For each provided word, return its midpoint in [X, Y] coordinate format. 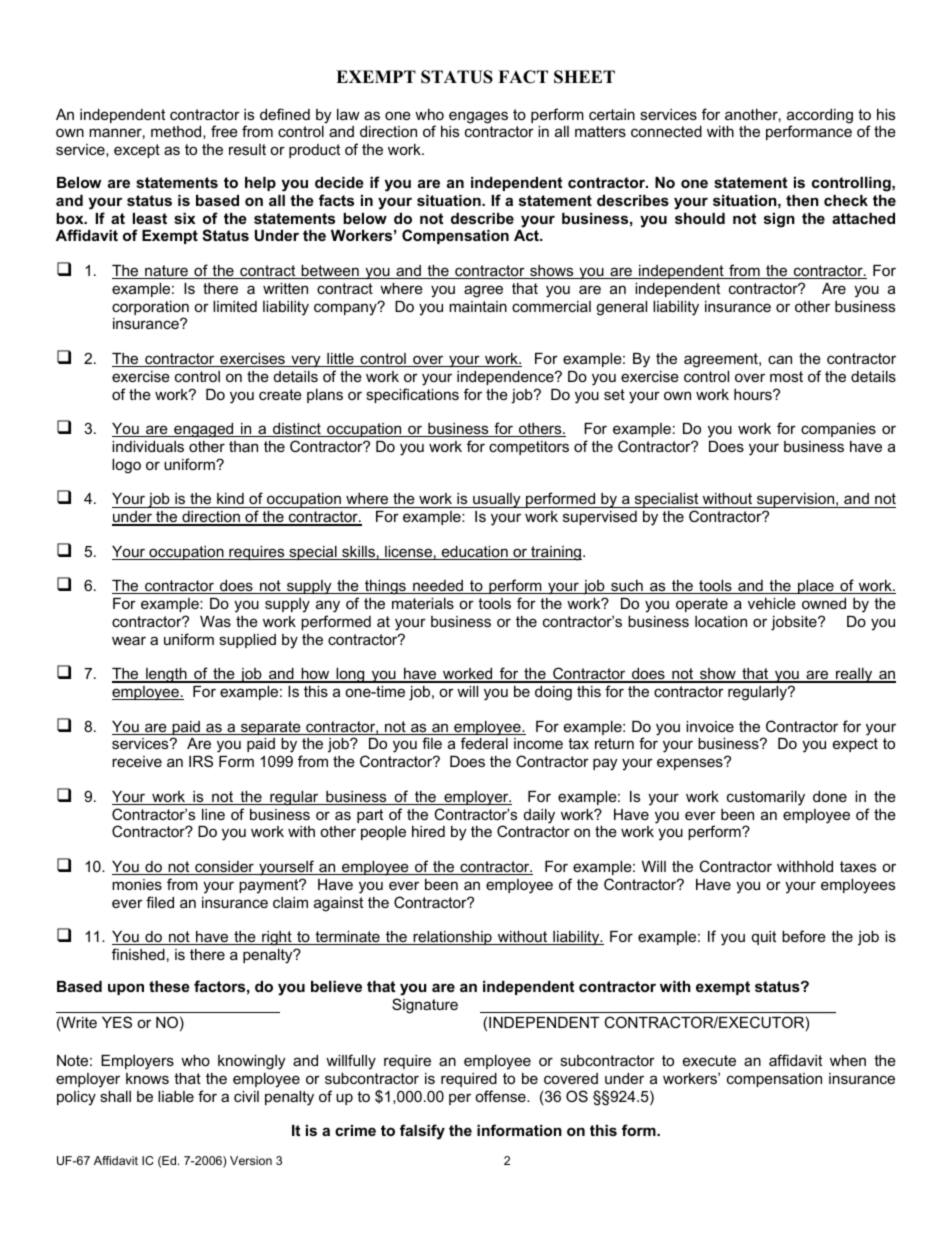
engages [478, 117]
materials [423, 603]
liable [176, 1096]
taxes [858, 866]
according [820, 117]
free [224, 131]
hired [428, 831]
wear [129, 640]
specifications [412, 395]
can [780, 359]
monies [137, 884]
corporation [150, 309]
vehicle [772, 603]
